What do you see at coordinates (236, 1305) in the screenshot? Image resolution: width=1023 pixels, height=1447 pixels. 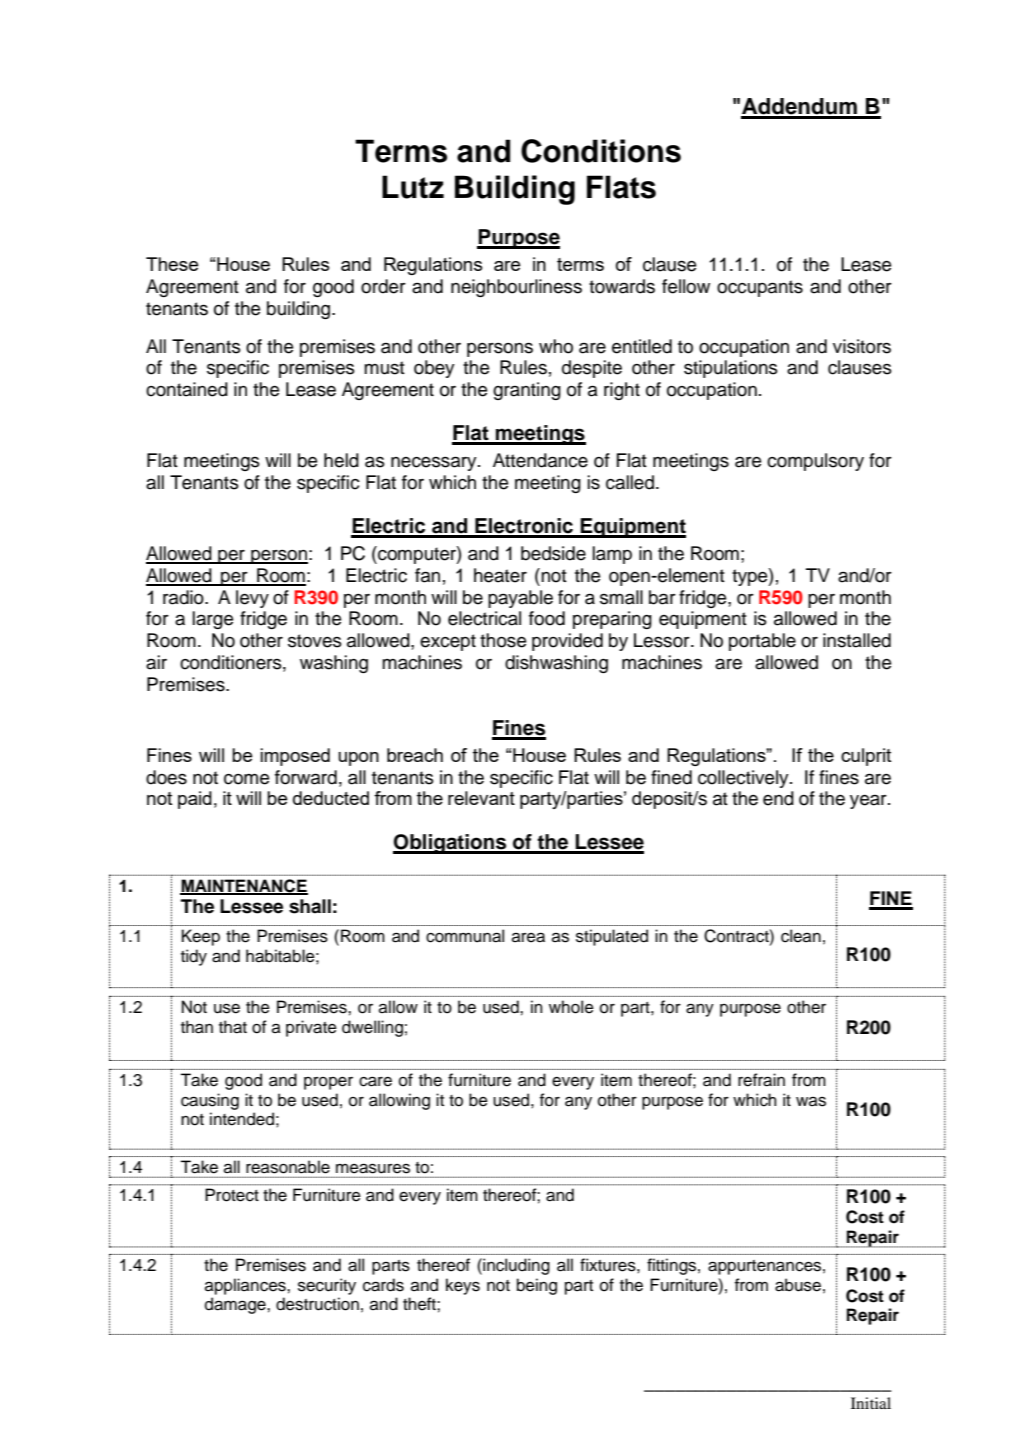 I see `damage` at bounding box center [236, 1305].
